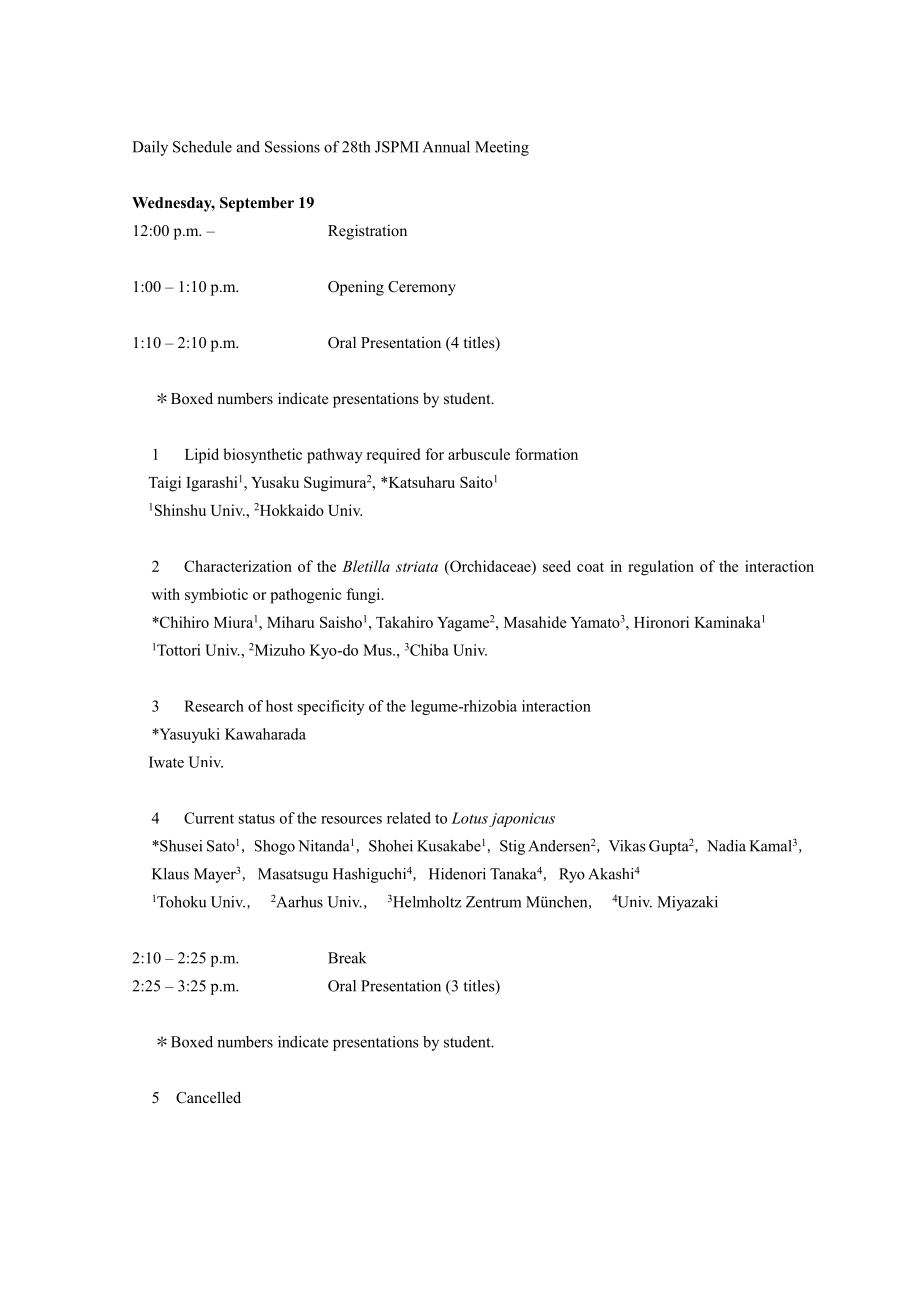 Image resolution: width=924 pixels, height=1308 pixels. What do you see at coordinates (687, 903) in the image?
I see `Miyazaki` at bounding box center [687, 903].
